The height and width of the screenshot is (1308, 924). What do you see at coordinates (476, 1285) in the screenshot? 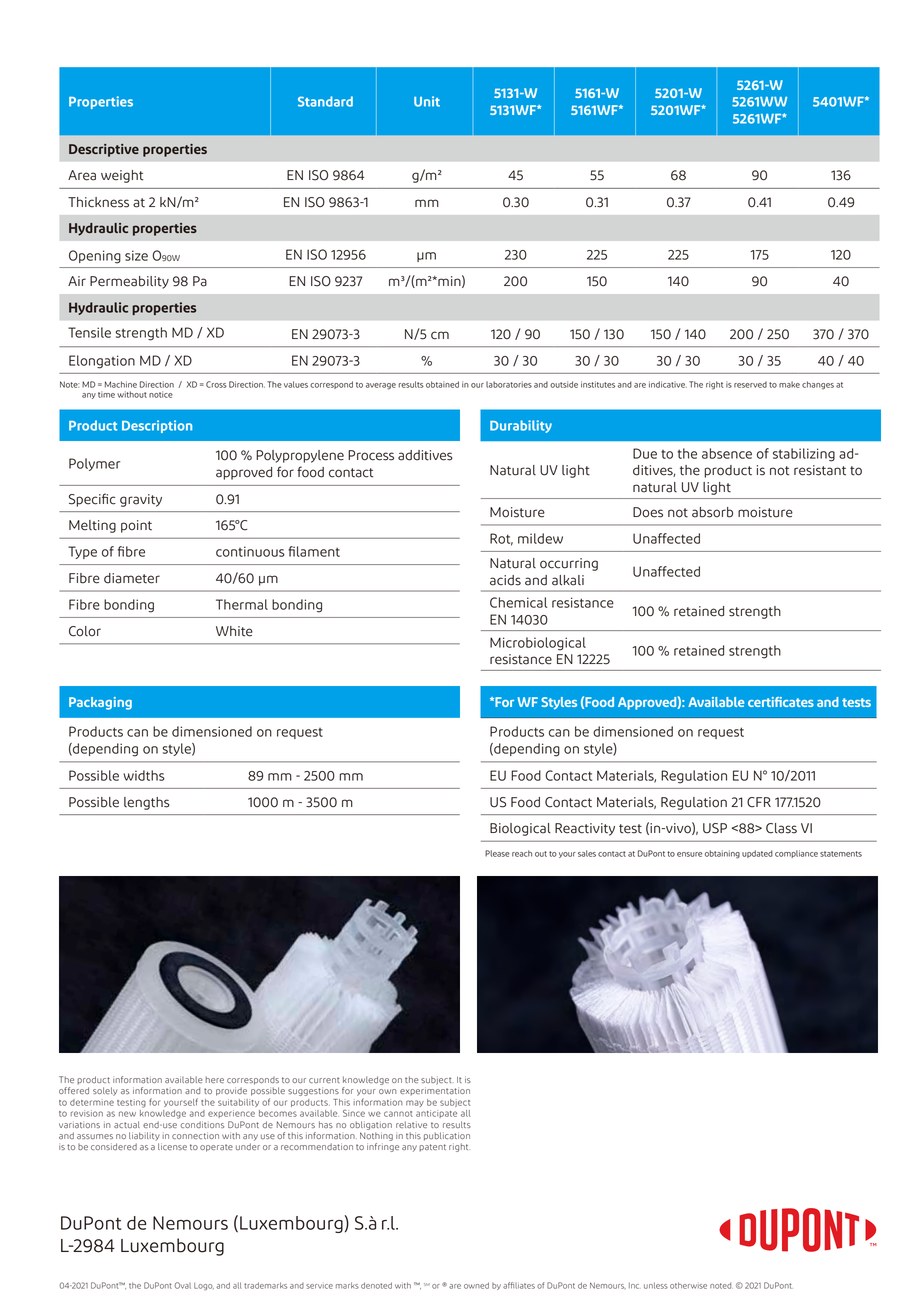
I see `owned` at bounding box center [476, 1285].
